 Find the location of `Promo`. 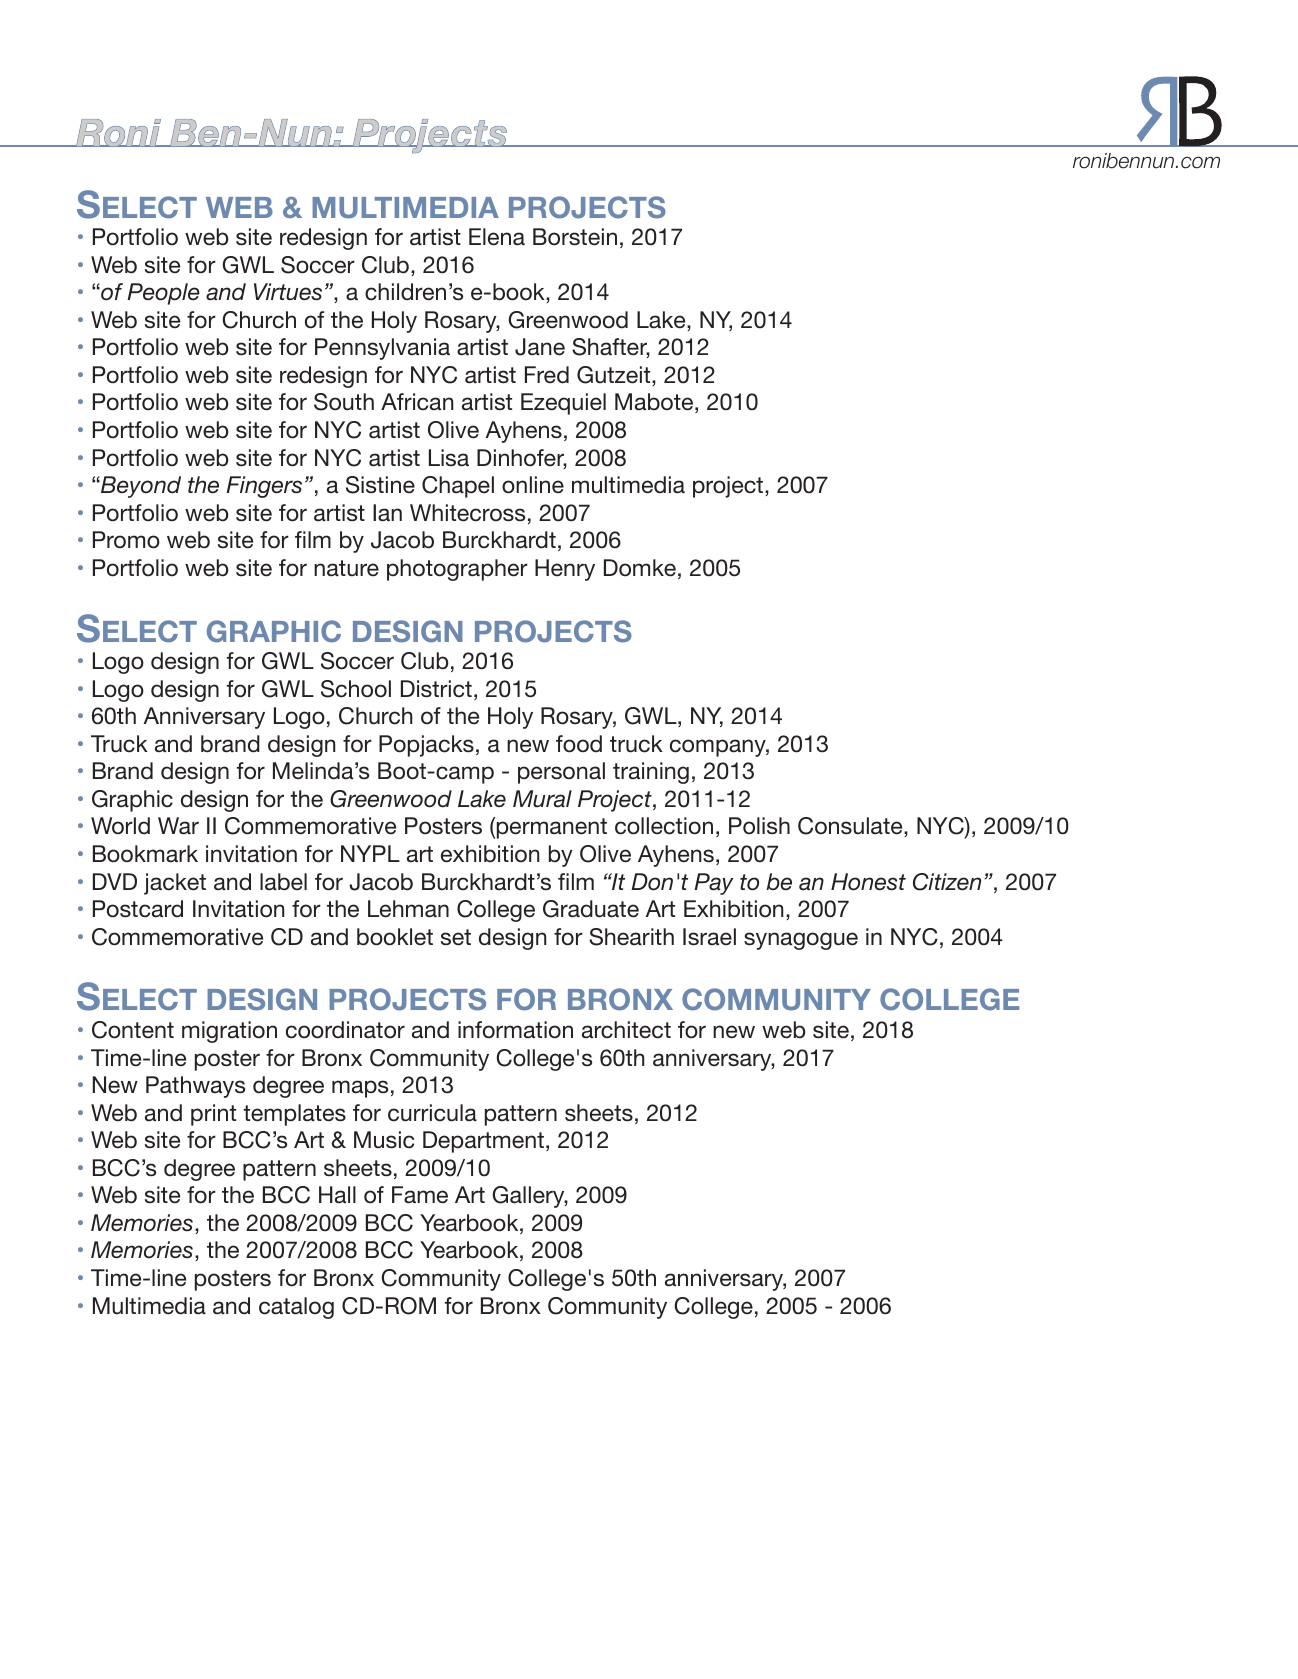

Promo is located at coordinates (126, 540).
